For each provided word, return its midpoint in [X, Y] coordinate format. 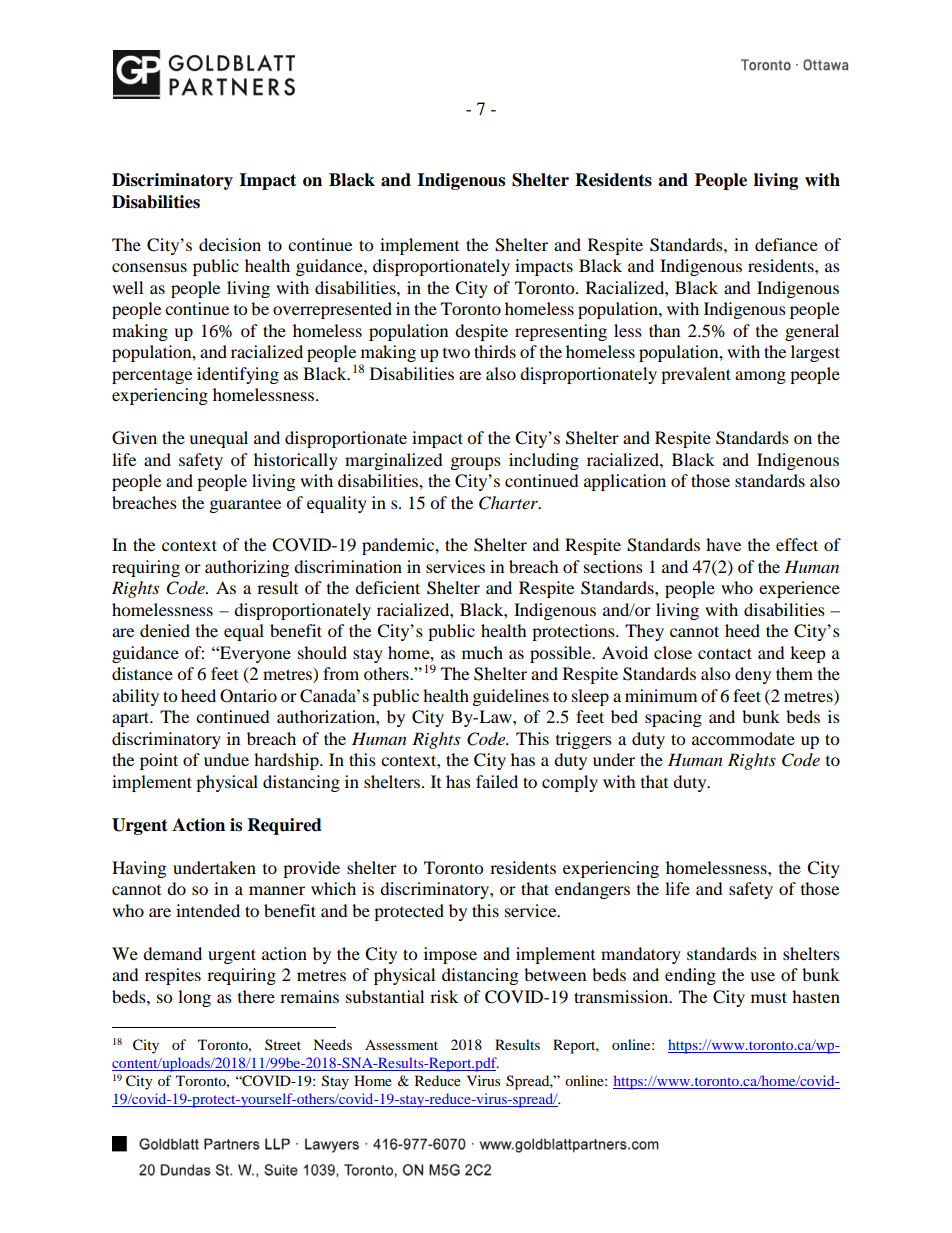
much [482, 652]
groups [476, 463]
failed [497, 781]
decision [230, 244]
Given [134, 438]
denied [165, 630]
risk [444, 996]
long [194, 998]
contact [725, 653]
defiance [786, 244]
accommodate [743, 738]
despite [481, 332]
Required [285, 826]
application [625, 482]
